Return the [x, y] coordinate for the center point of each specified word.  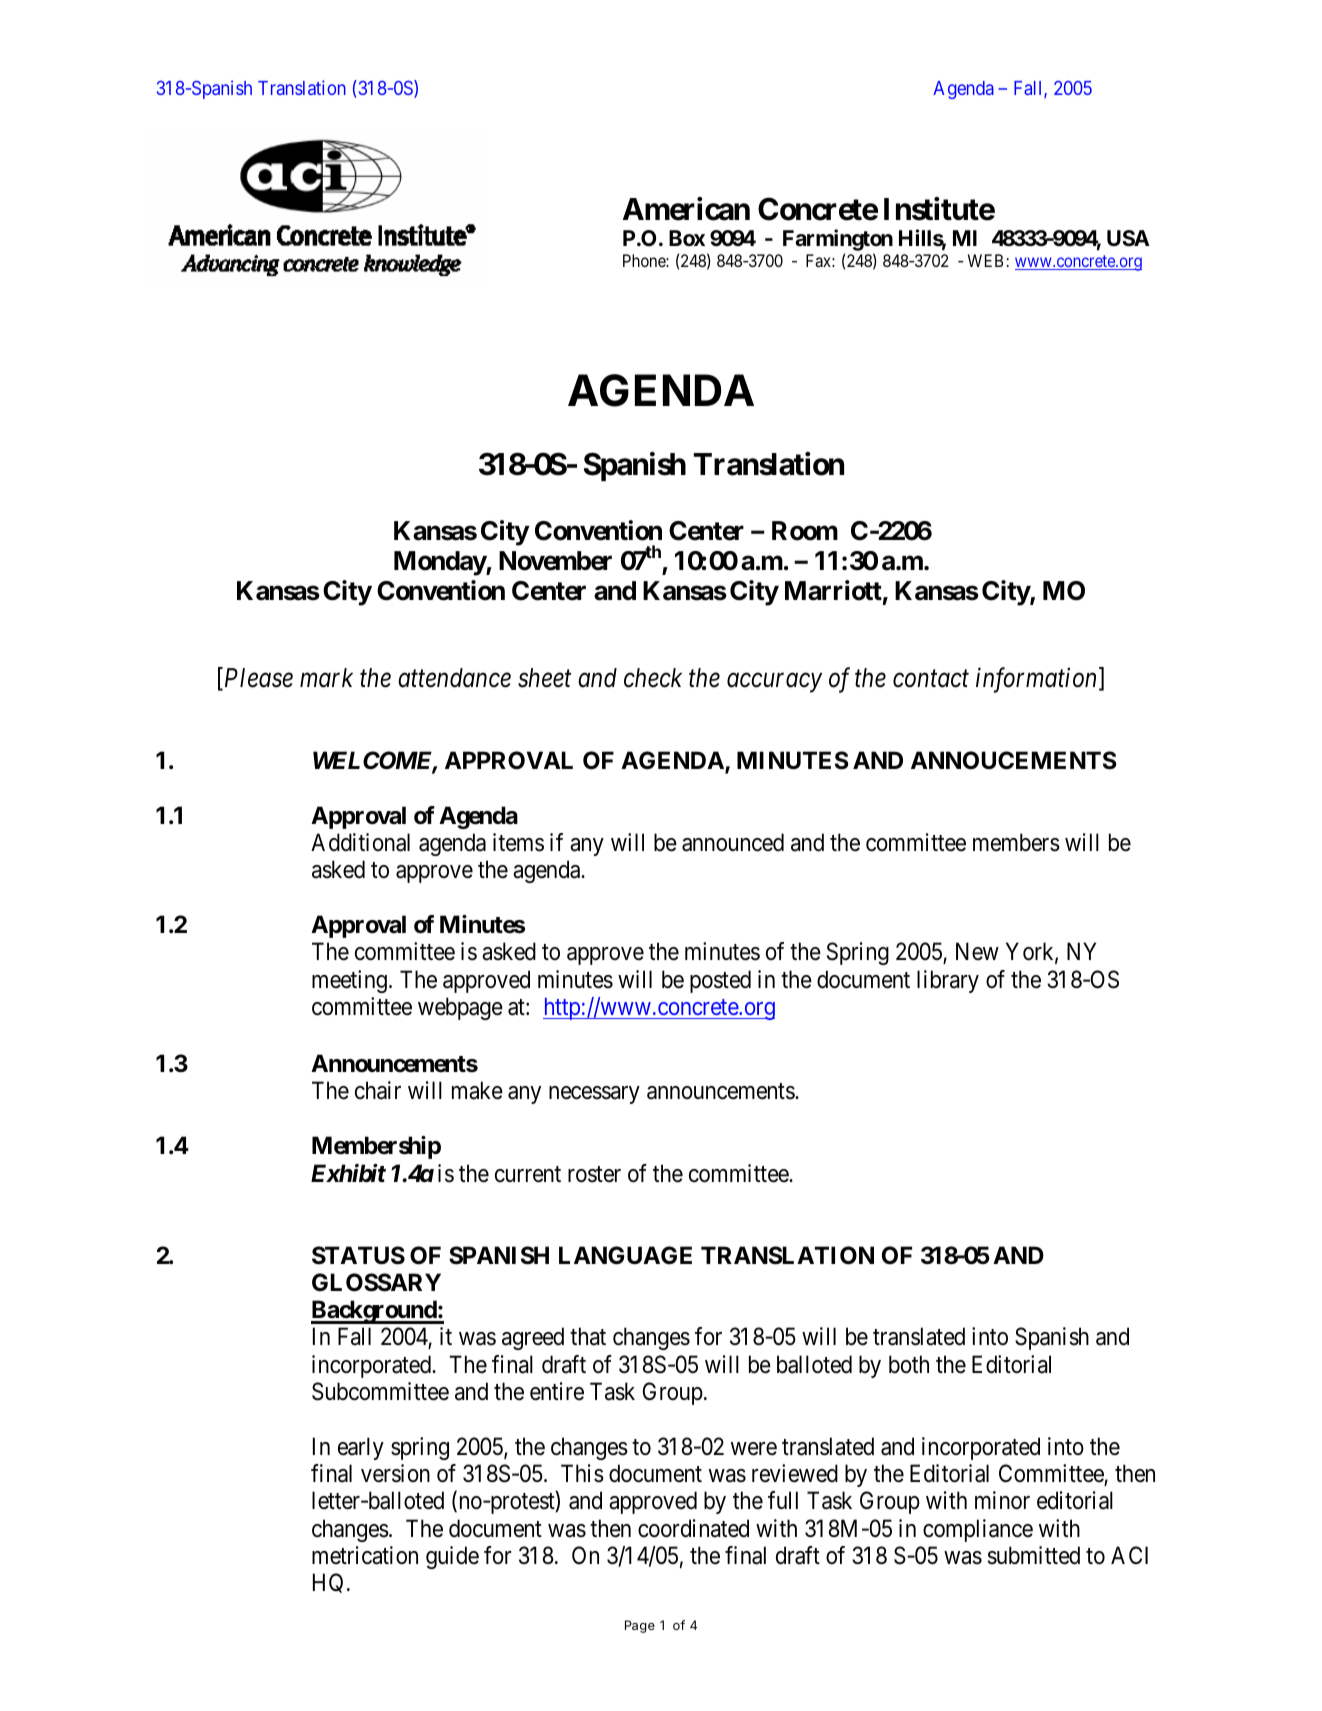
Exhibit [348, 1173]
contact [931, 679]
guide [452, 1557]
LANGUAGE [625, 1255]
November [555, 561]
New [977, 952]
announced [733, 842]
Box [687, 238]
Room [805, 531]
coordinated [693, 1528]
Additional [360, 842]
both [909, 1364]
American [686, 209]
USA [1128, 238]
